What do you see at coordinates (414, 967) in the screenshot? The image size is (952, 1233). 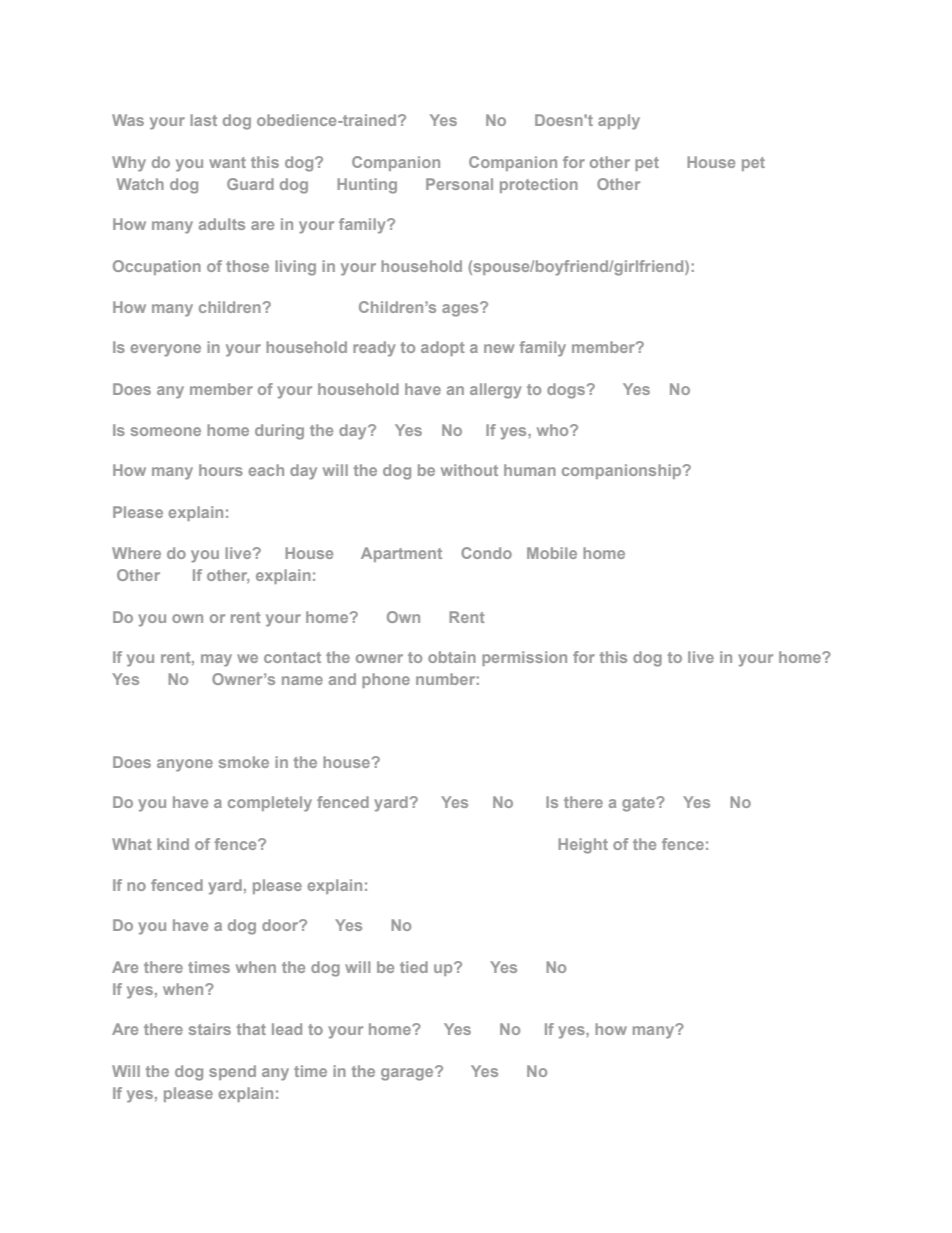 I see `tied` at bounding box center [414, 967].
